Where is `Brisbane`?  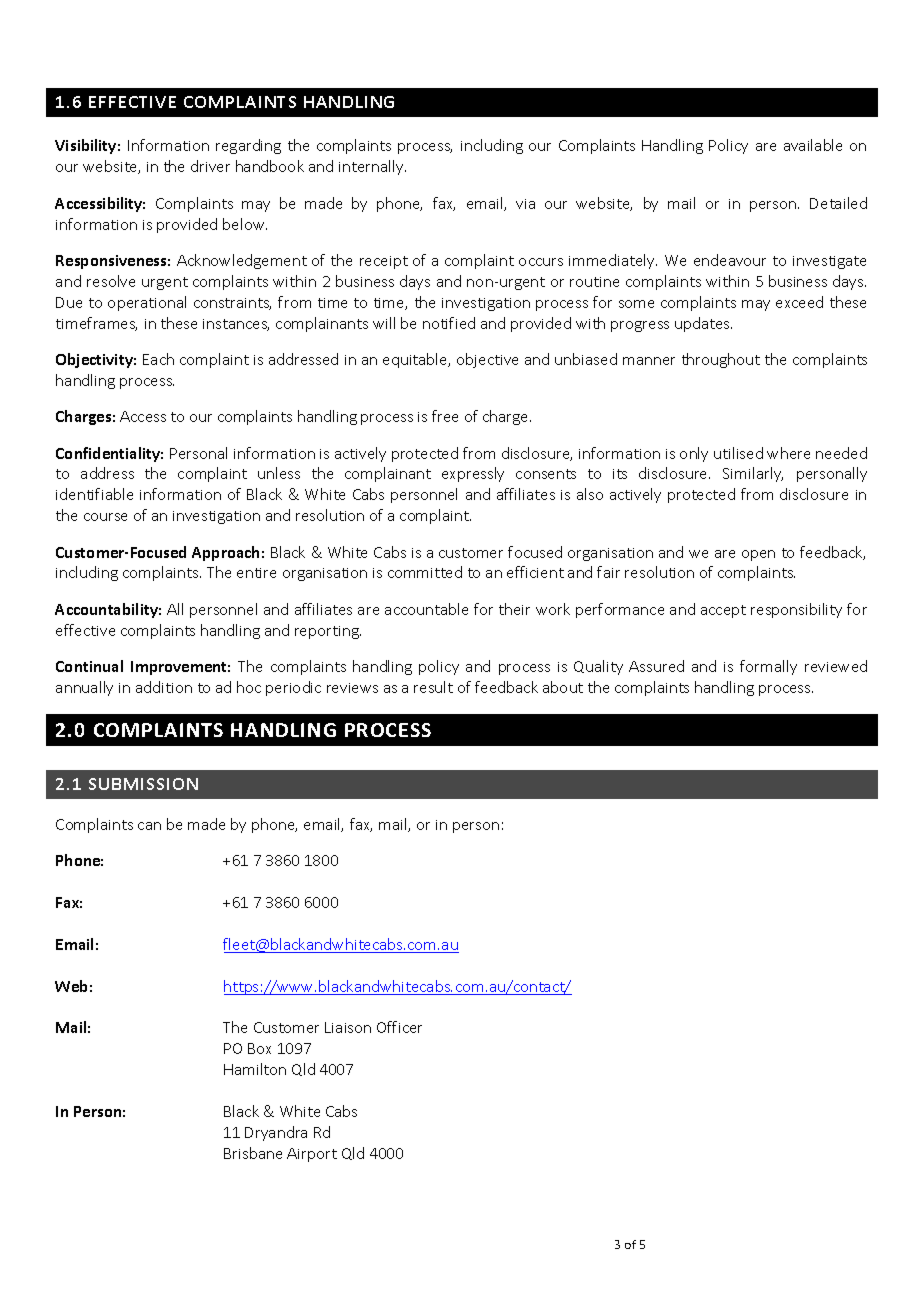 Brisbane is located at coordinates (253, 1153).
